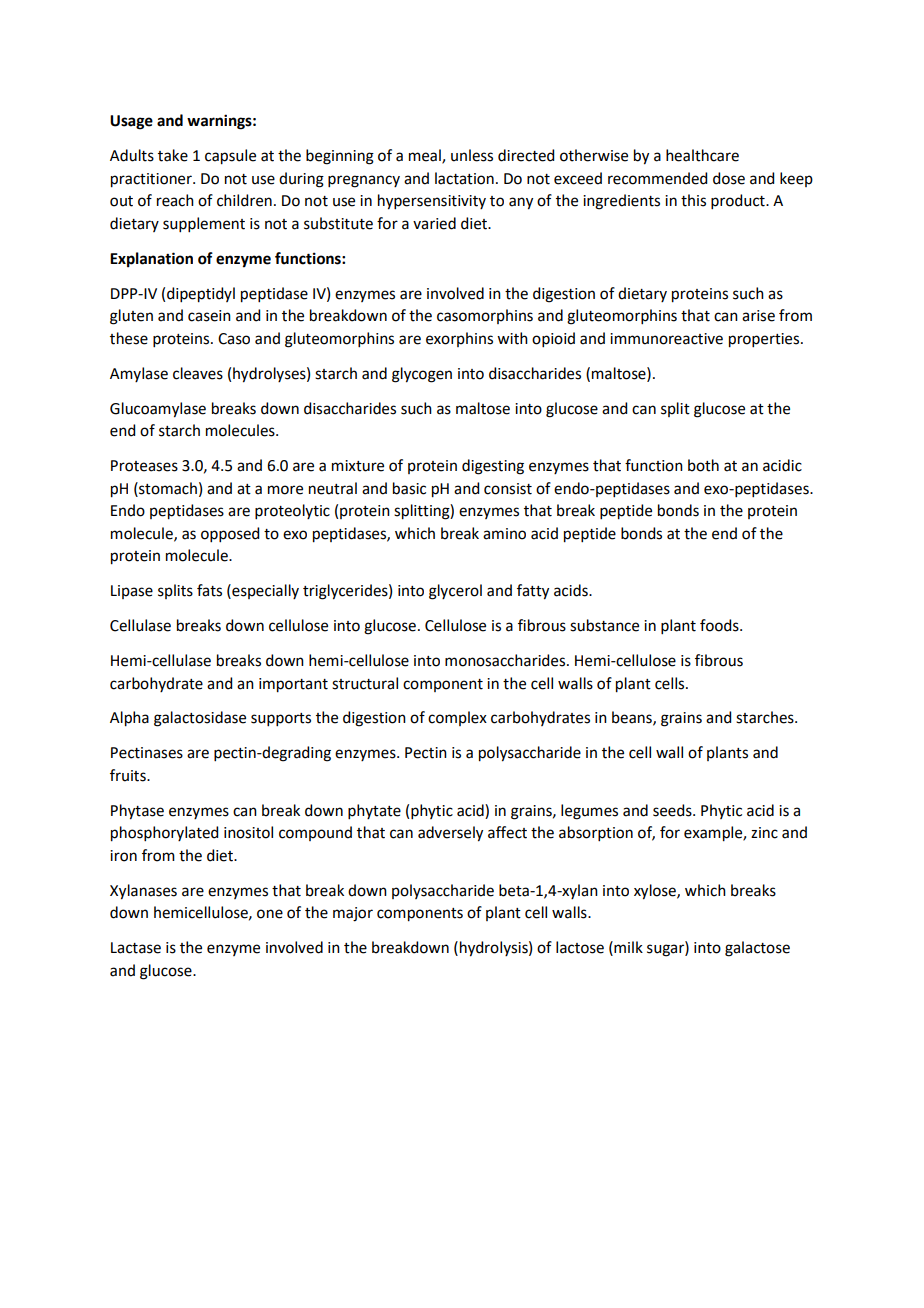 The image size is (924, 1308). Describe the element at coordinates (720, 625) in the image. I see `foods` at that location.
